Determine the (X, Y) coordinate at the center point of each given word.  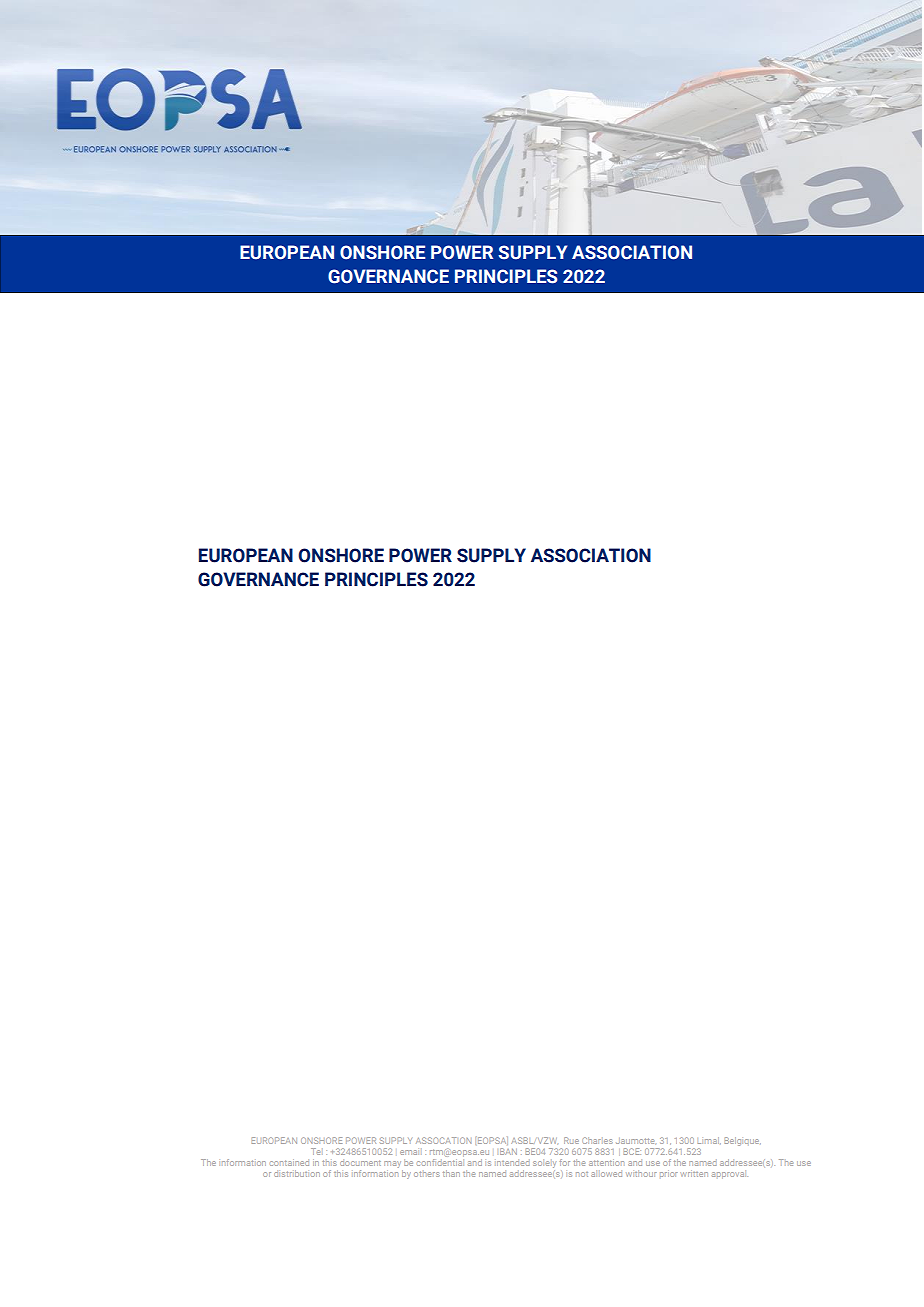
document (360, 1162)
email (409, 1152)
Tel (315, 1151)
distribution (297, 1173)
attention (606, 1163)
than (451, 1173)
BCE (632, 1151)
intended (513, 1162)
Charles (597, 1140)
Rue (571, 1140)
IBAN (508, 1151)
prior (668, 1174)
